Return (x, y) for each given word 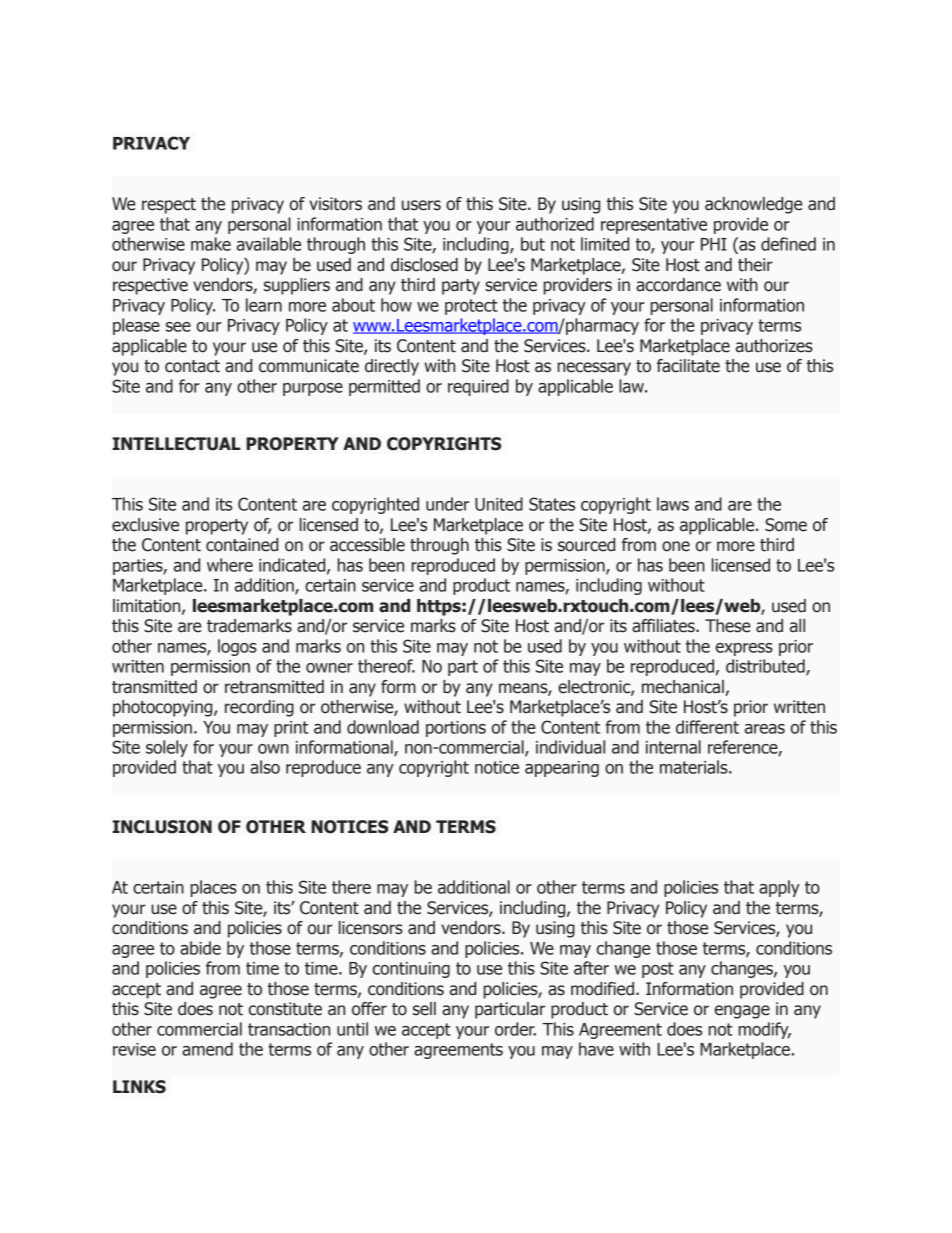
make (211, 244)
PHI (714, 244)
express (744, 649)
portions (456, 729)
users (421, 205)
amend (207, 1049)
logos (237, 647)
